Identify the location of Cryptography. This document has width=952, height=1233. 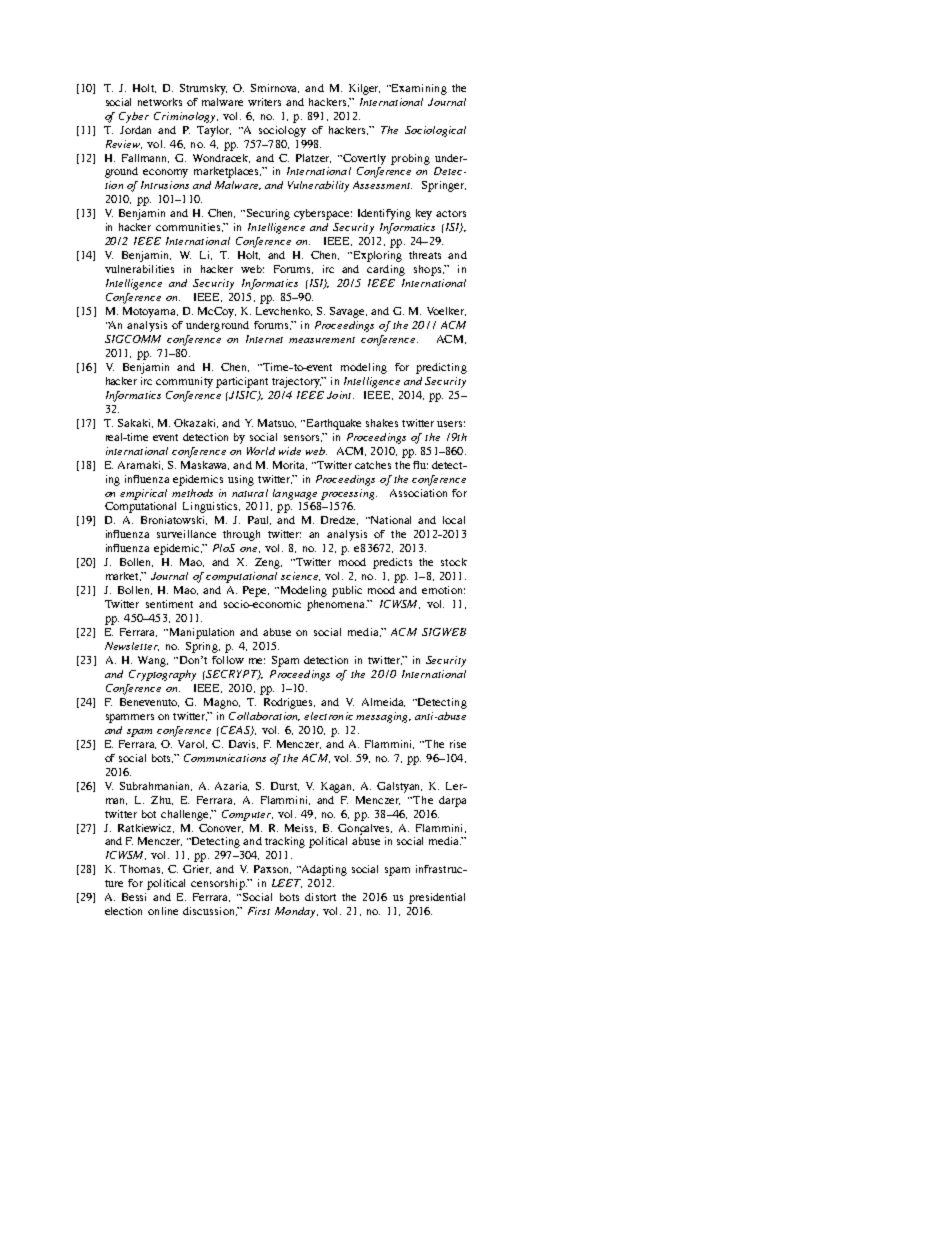
(162, 675).
